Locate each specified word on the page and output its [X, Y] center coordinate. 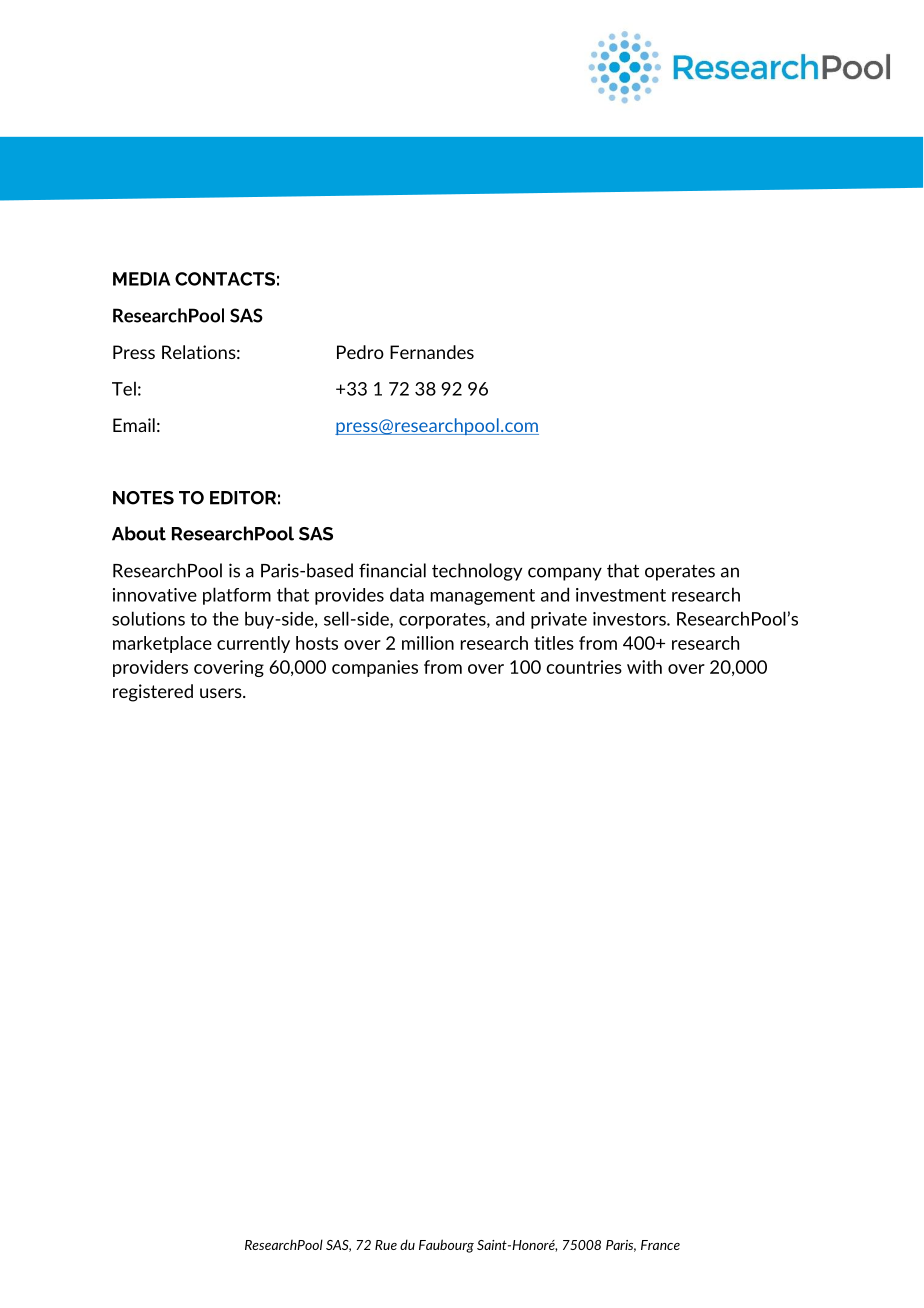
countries [584, 667]
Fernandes [432, 352]
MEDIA [141, 279]
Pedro [360, 352]
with [644, 667]
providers [150, 668]
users [222, 693]
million [428, 643]
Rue [386, 1245]
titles [554, 643]
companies [375, 668]
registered [153, 693]
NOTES [143, 498]
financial [392, 570]
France [660, 1245]
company [565, 574]
